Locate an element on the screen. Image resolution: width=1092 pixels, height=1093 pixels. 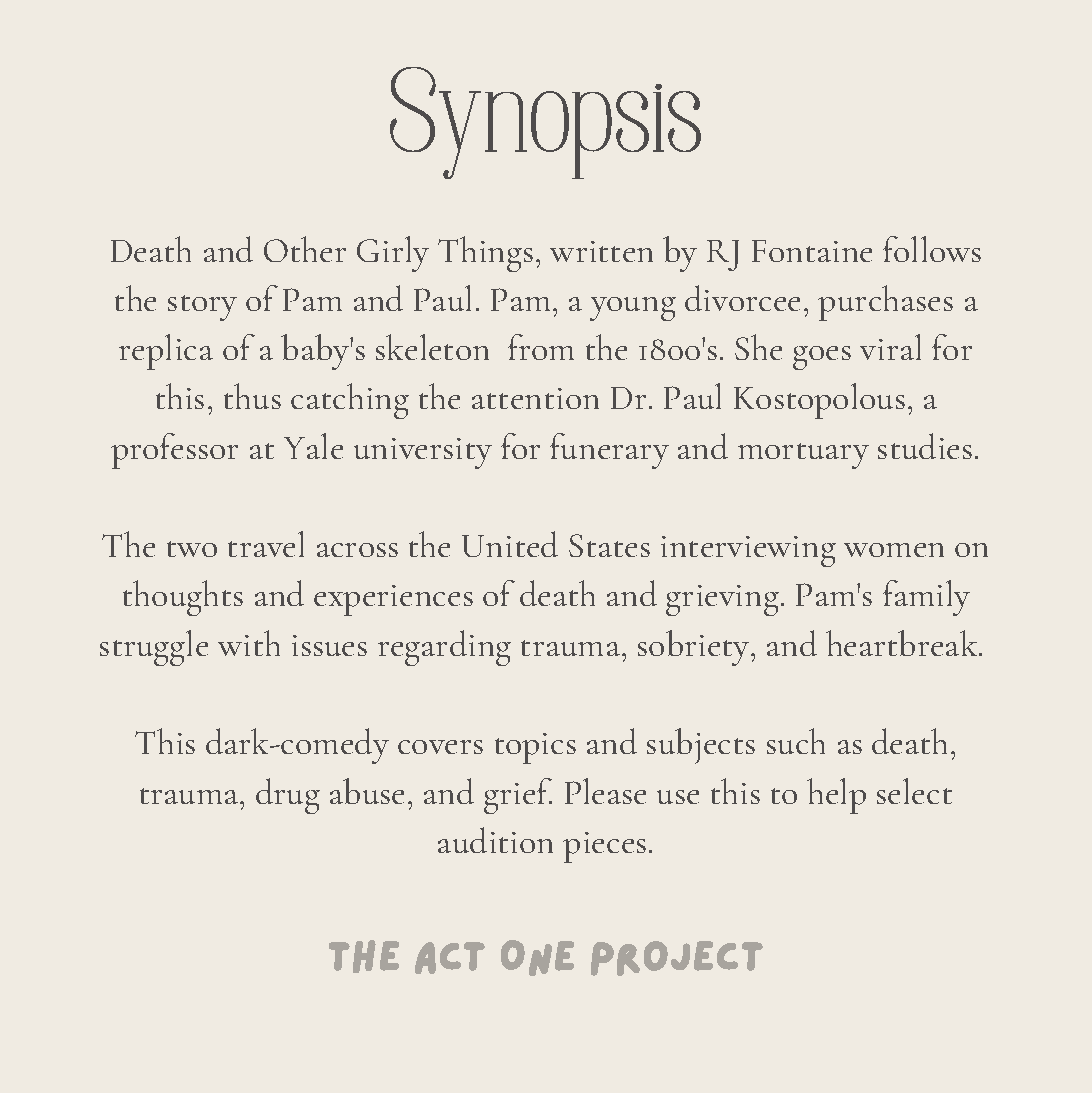
such is located at coordinates (796, 741).
